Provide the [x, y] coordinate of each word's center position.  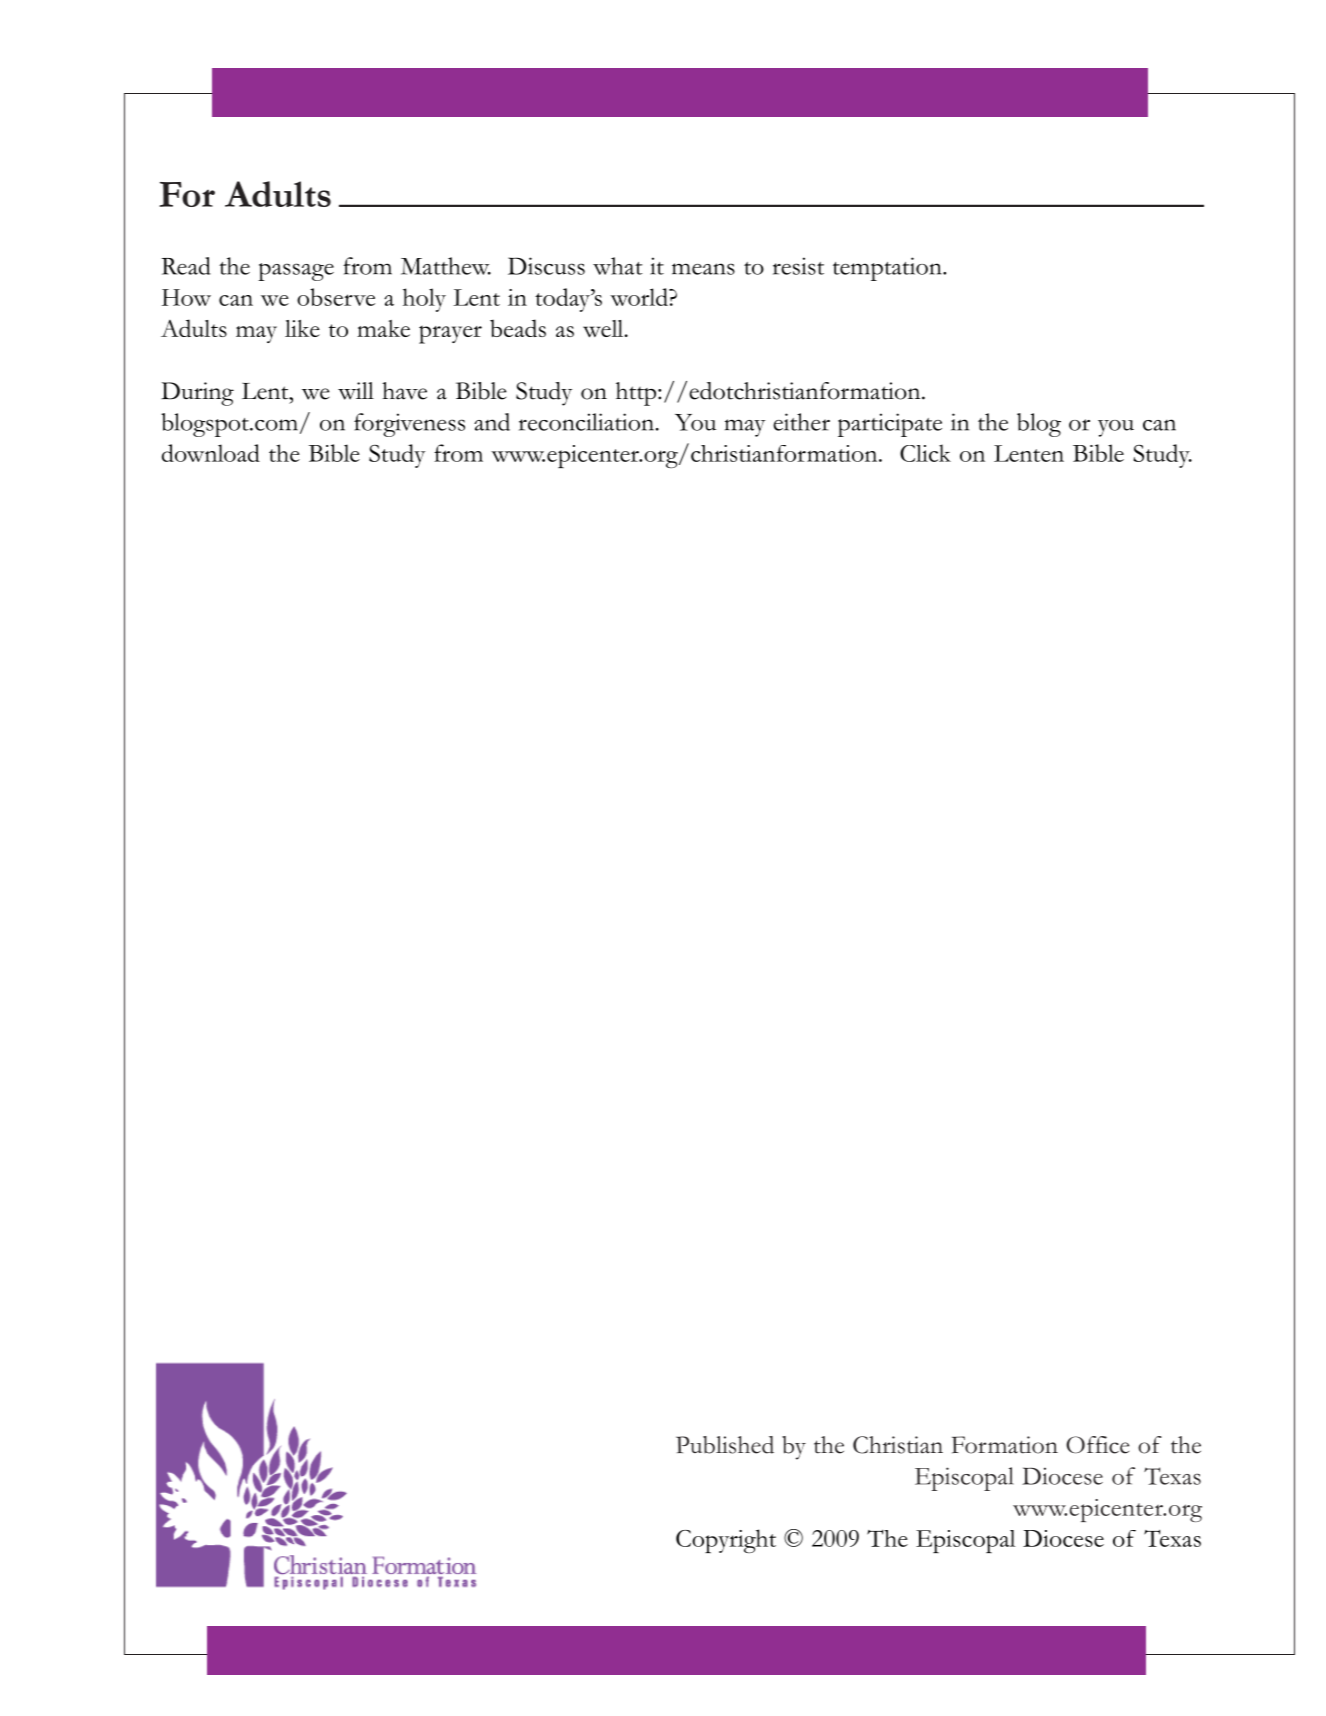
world [640, 297]
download [211, 453]
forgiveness [409, 425]
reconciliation [588, 422]
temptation [888, 269]
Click [925, 453]
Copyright [726, 1541]
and [492, 422]
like [302, 328]
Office [1097, 1445]
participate [890, 425]
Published [725, 1445]
